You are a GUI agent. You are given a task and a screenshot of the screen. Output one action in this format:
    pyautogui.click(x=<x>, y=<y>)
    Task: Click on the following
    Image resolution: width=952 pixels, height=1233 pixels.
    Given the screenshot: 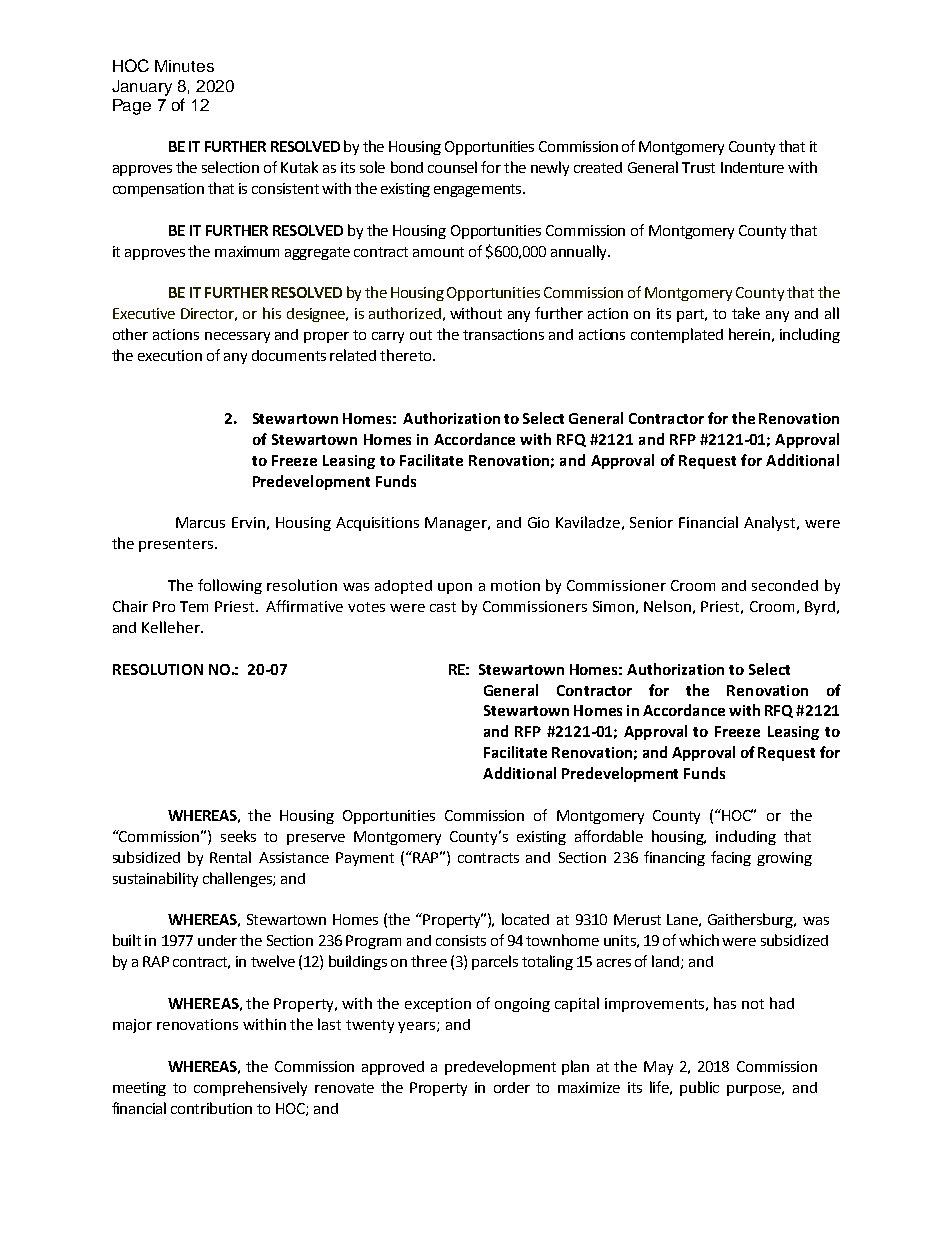 What is the action you would take?
    pyautogui.click(x=230, y=586)
